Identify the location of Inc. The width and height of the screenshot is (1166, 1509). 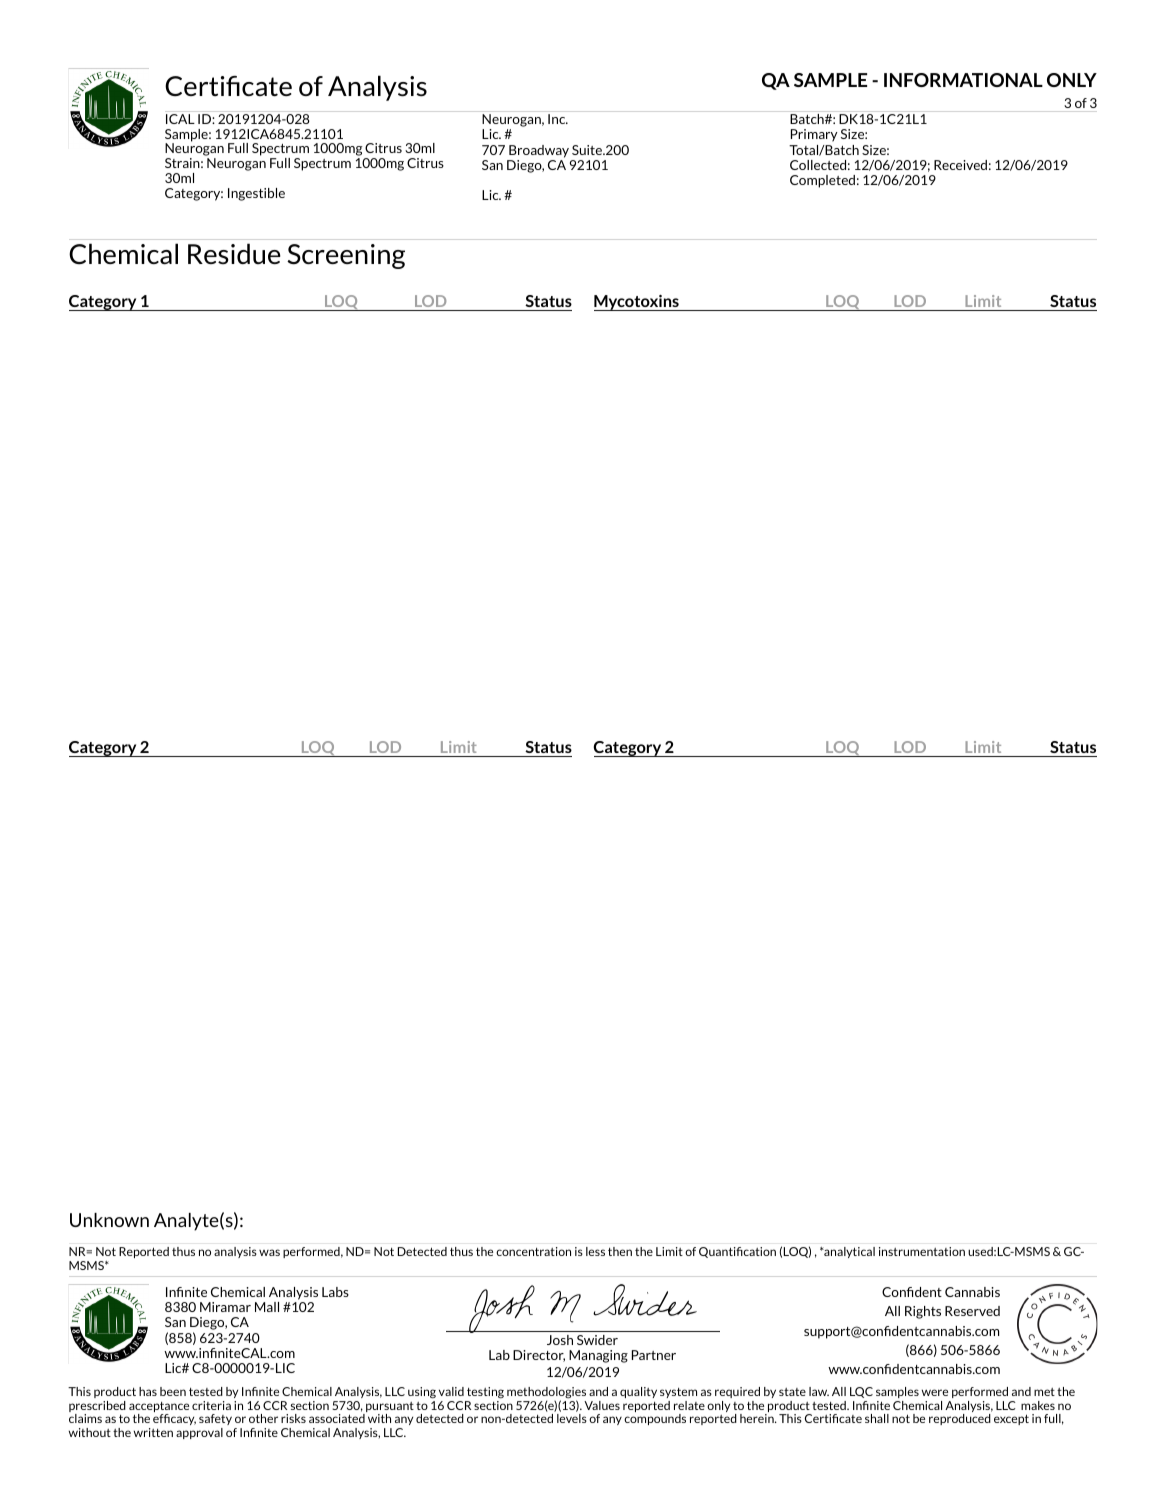
(558, 119).
